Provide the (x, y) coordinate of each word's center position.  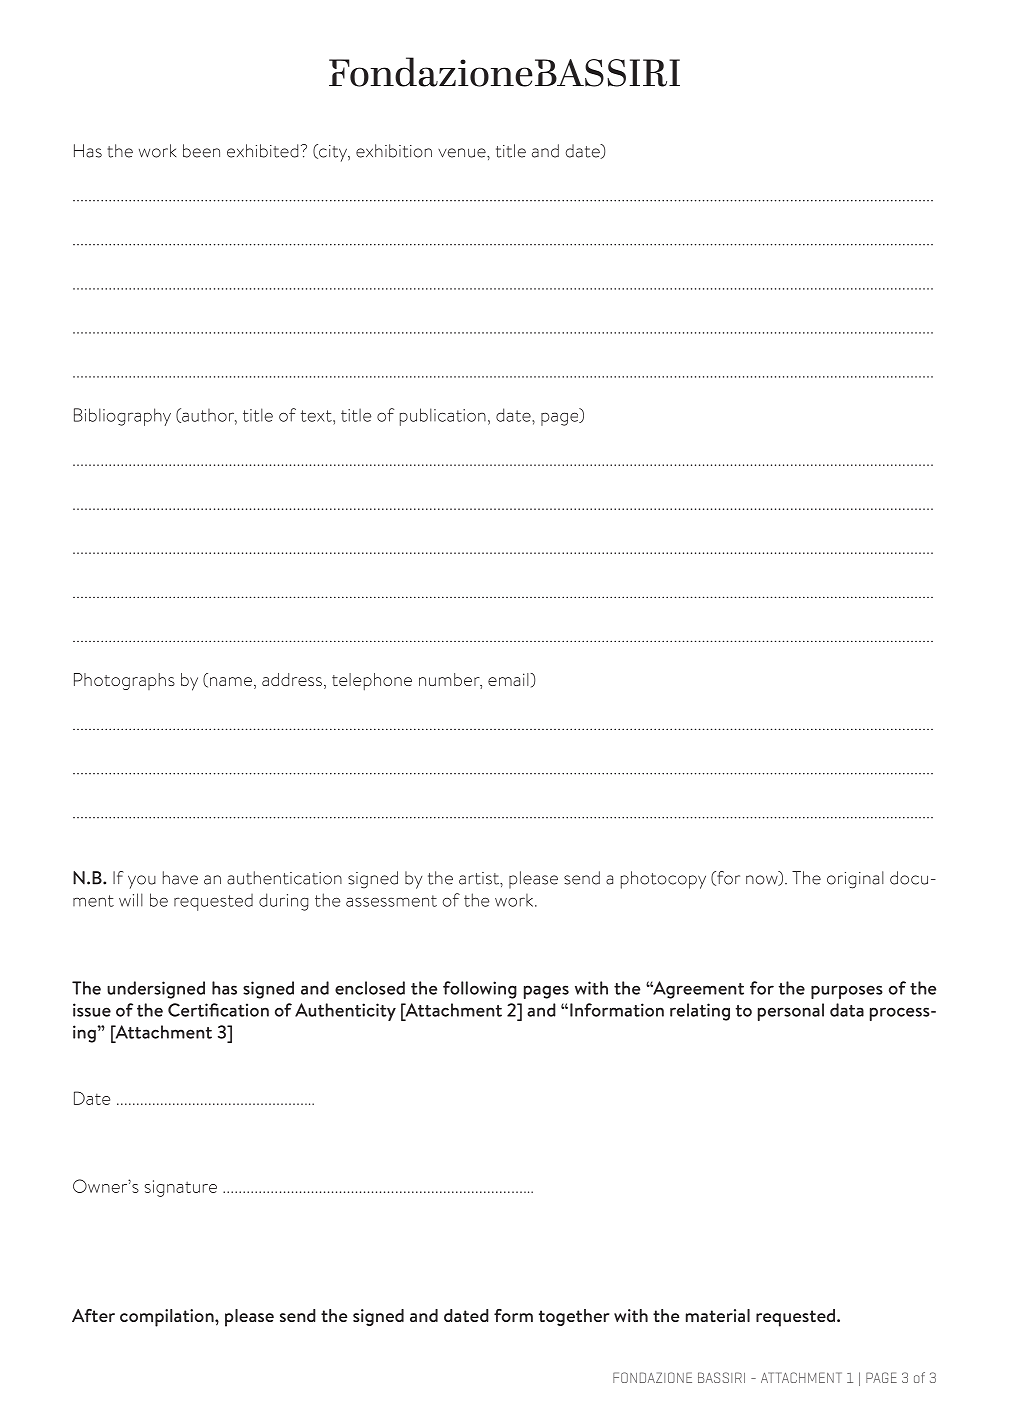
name (231, 681)
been (201, 151)
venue (463, 153)
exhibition (394, 151)
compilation (168, 1318)
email (508, 679)
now (763, 880)
